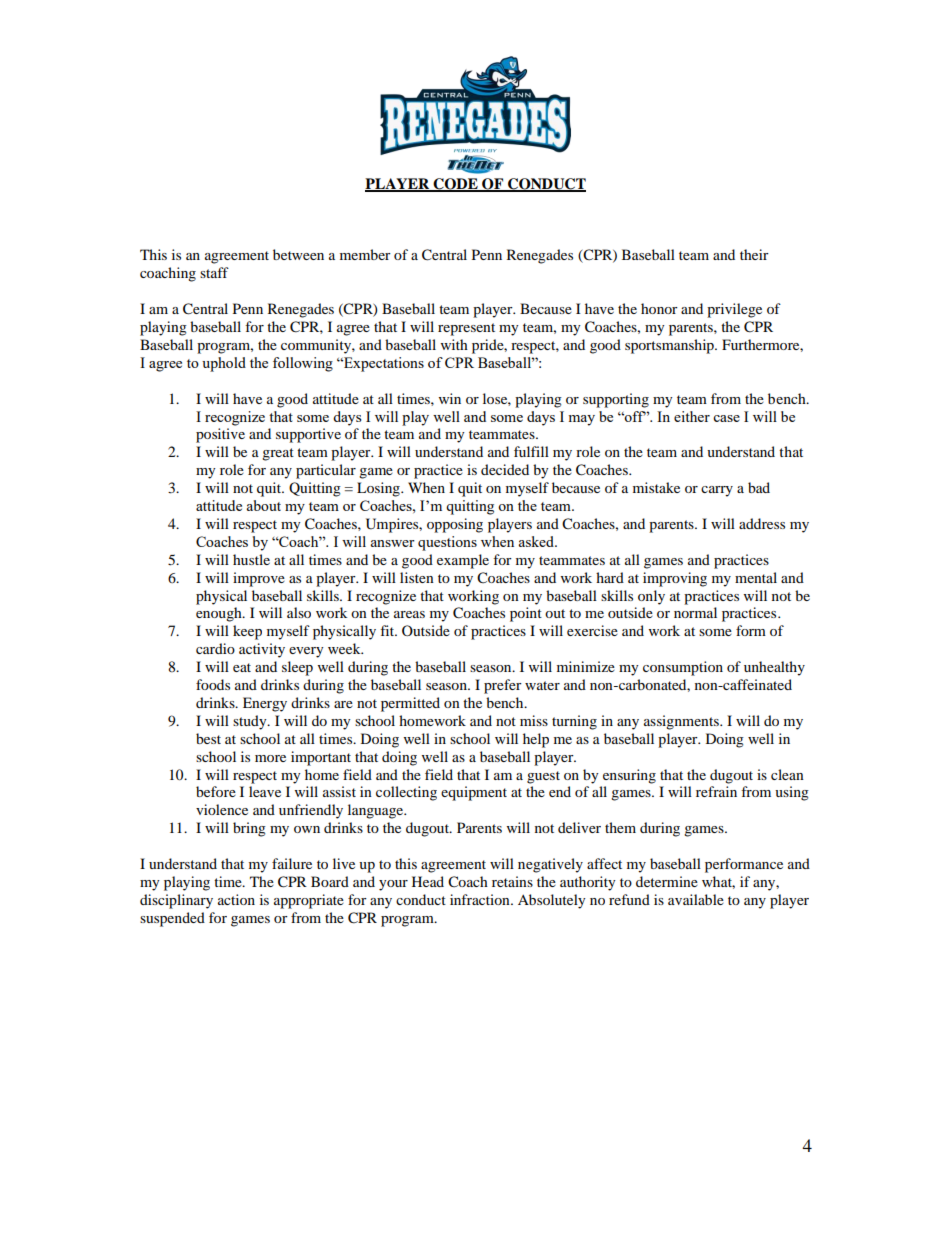  What do you see at coordinates (251, 559) in the page?
I see `hustle` at bounding box center [251, 559].
